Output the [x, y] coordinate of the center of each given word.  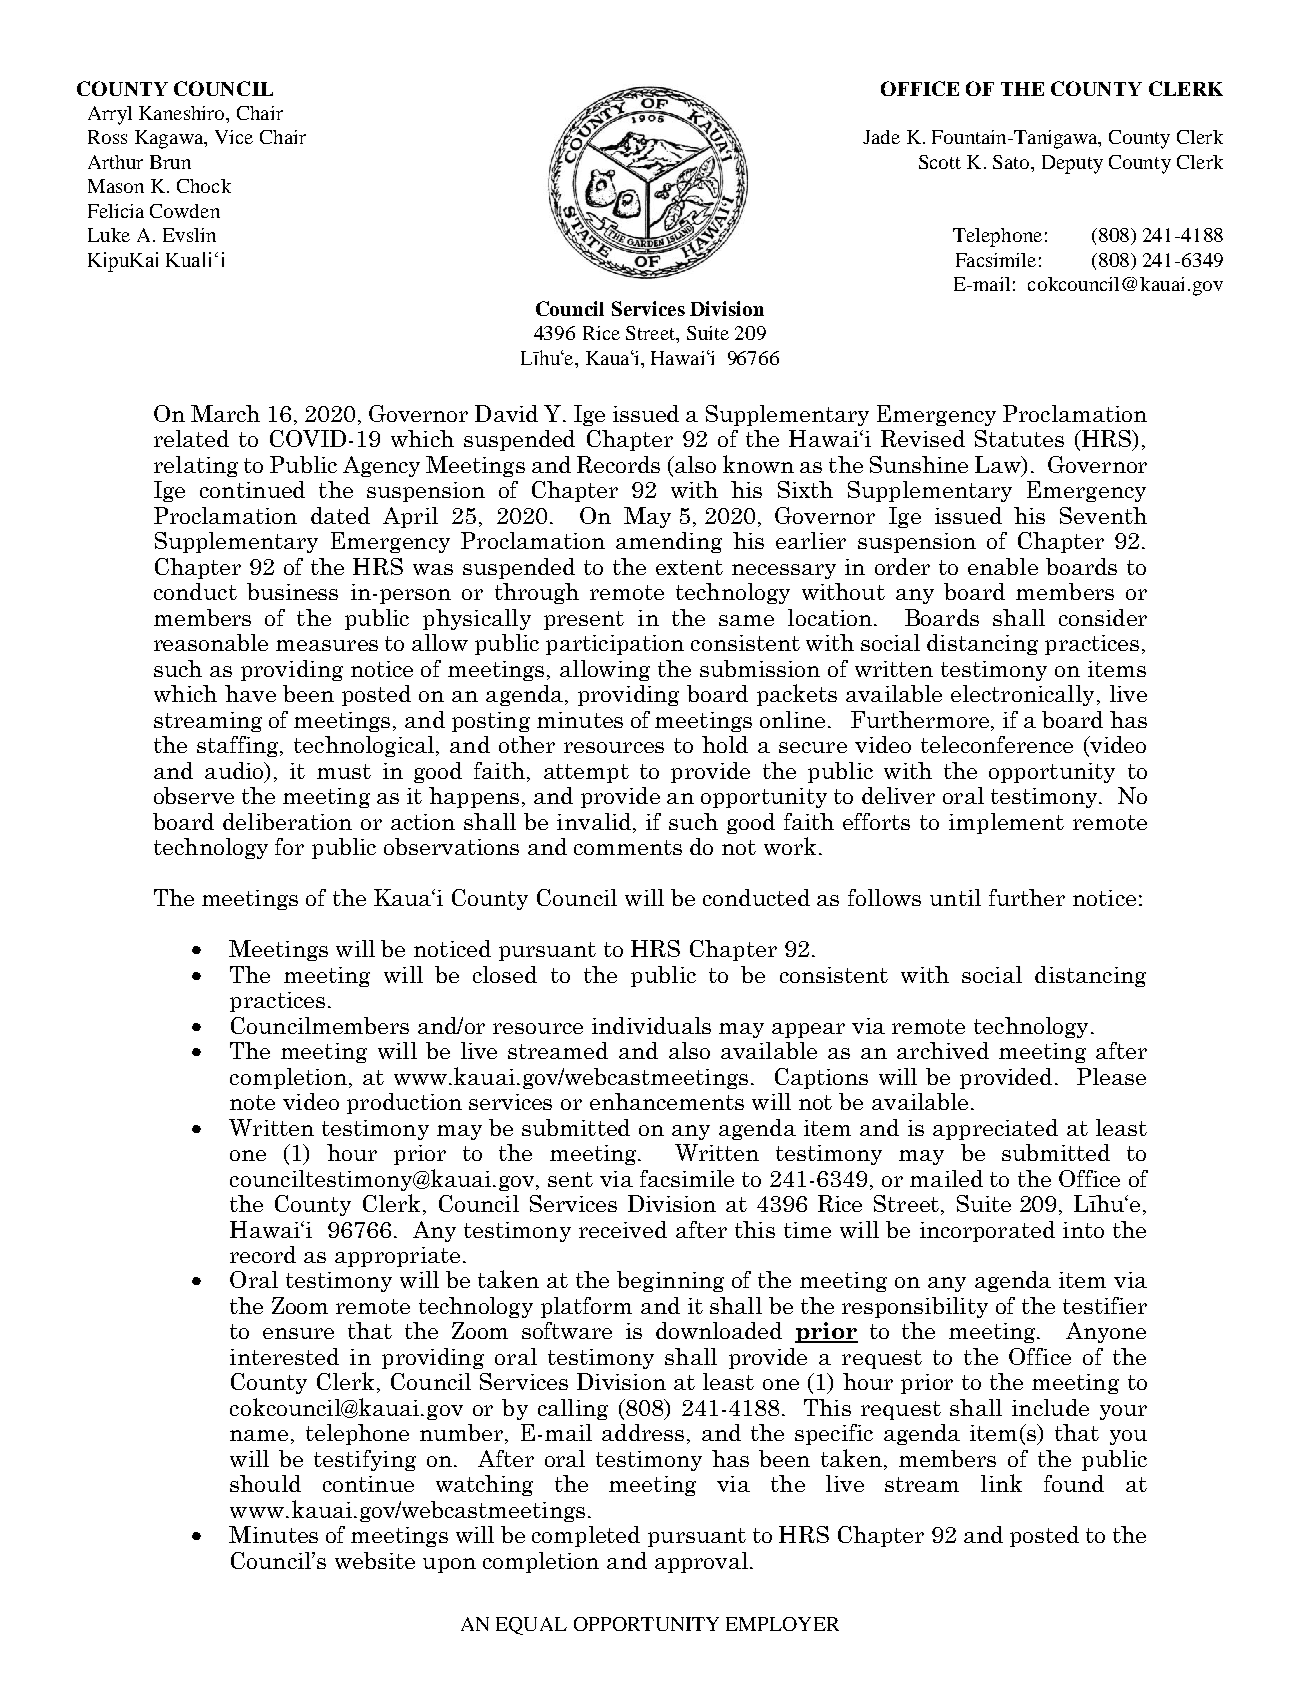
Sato [1012, 162]
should [265, 1483]
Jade [881, 137]
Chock [204, 186]
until [955, 897]
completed [586, 1536]
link [1001, 1483]
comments [628, 847]
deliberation [287, 821]
